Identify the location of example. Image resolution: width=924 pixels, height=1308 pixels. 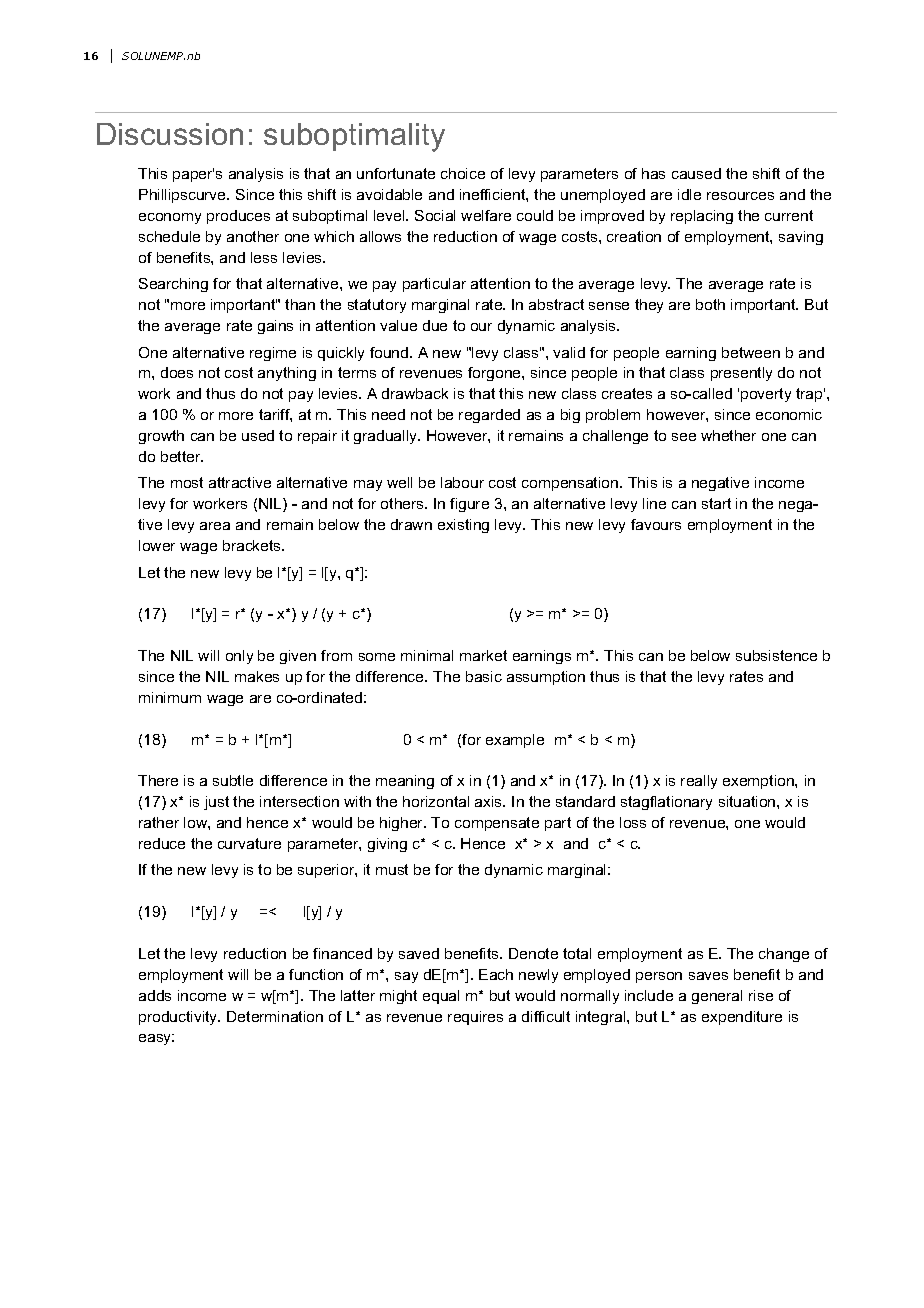
(515, 741).
